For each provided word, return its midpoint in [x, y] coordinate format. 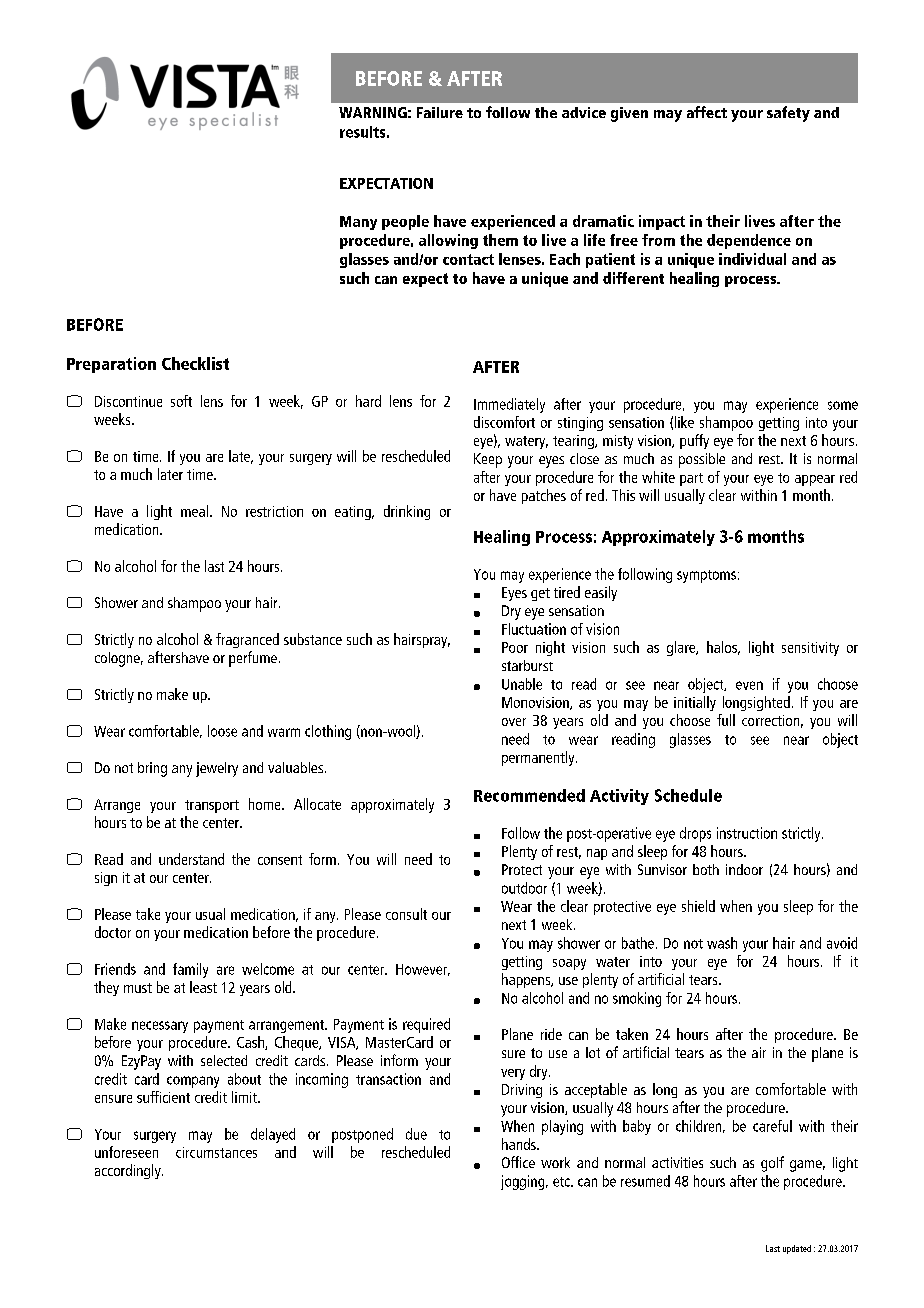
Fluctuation [534, 629]
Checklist [195, 363]
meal [194, 511]
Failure [440, 112]
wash [722, 943]
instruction [747, 833]
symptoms [706, 576]
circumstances [216, 1152]
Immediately [509, 405]
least [203, 987]
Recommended [529, 795]
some [843, 405]
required [426, 1025]
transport [212, 806]
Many [358, 223]
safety [788, 114]
